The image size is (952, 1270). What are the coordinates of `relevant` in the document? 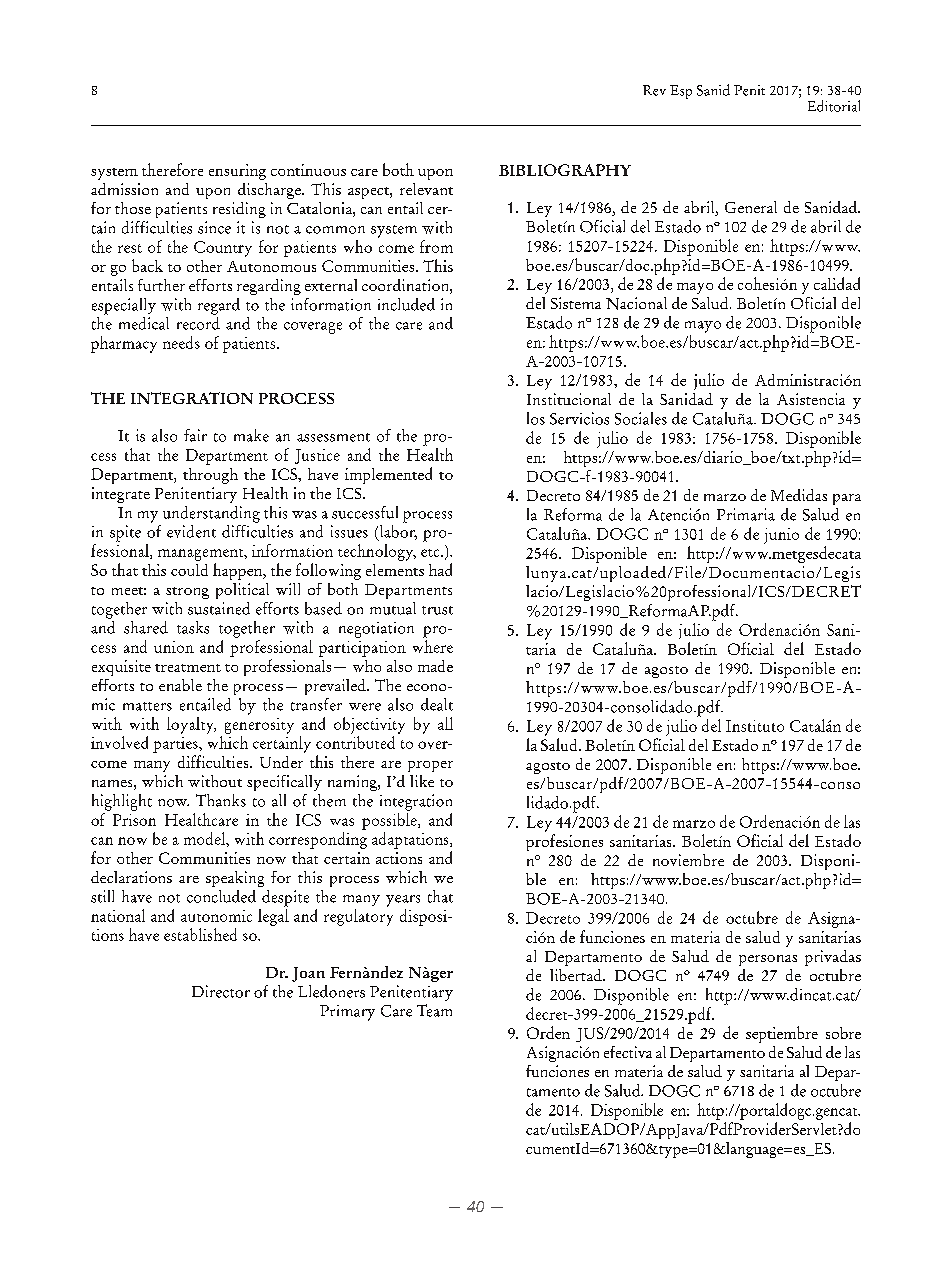 It's located at (426, 189).
